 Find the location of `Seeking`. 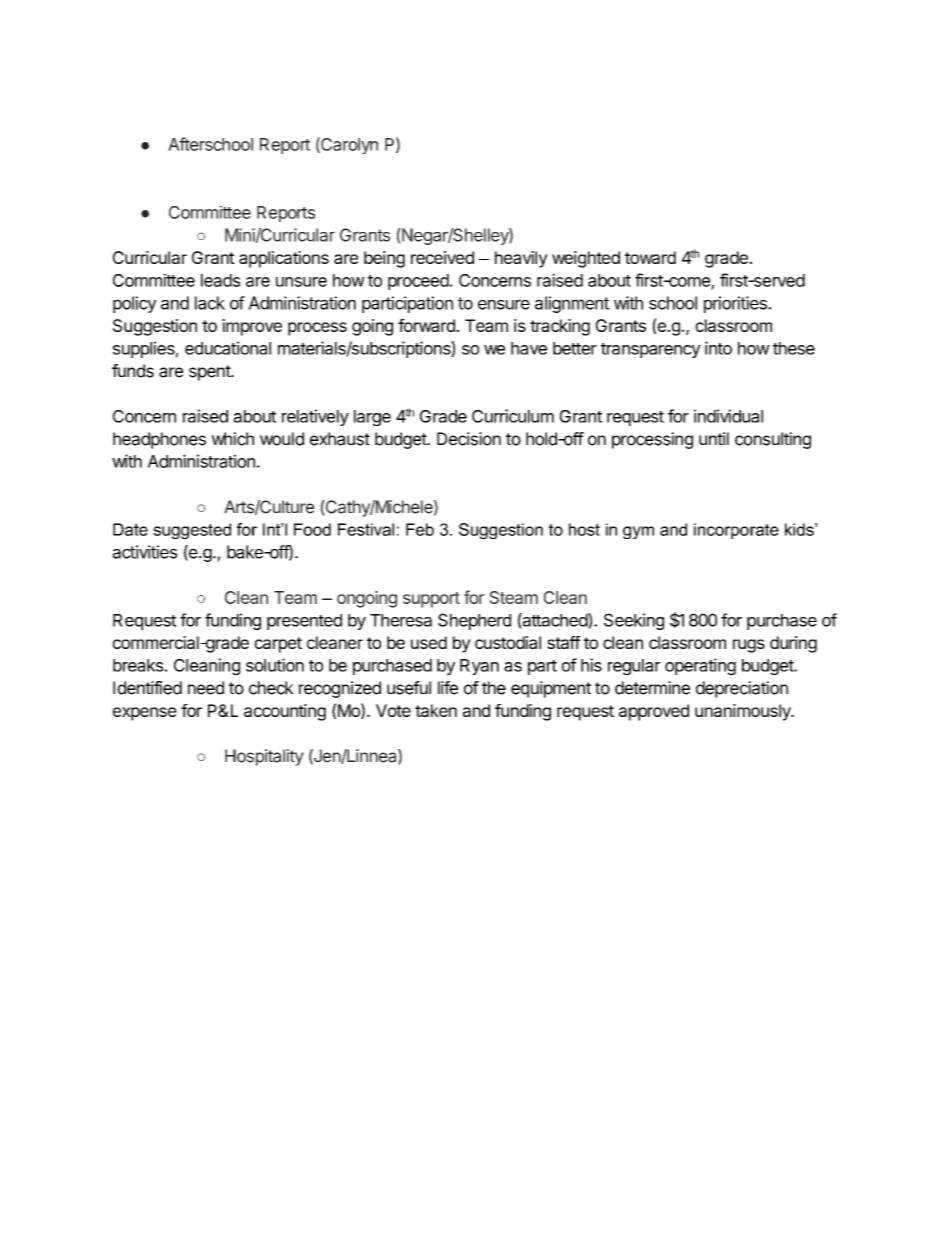

Seeking is located at coordinates (634, 621).
